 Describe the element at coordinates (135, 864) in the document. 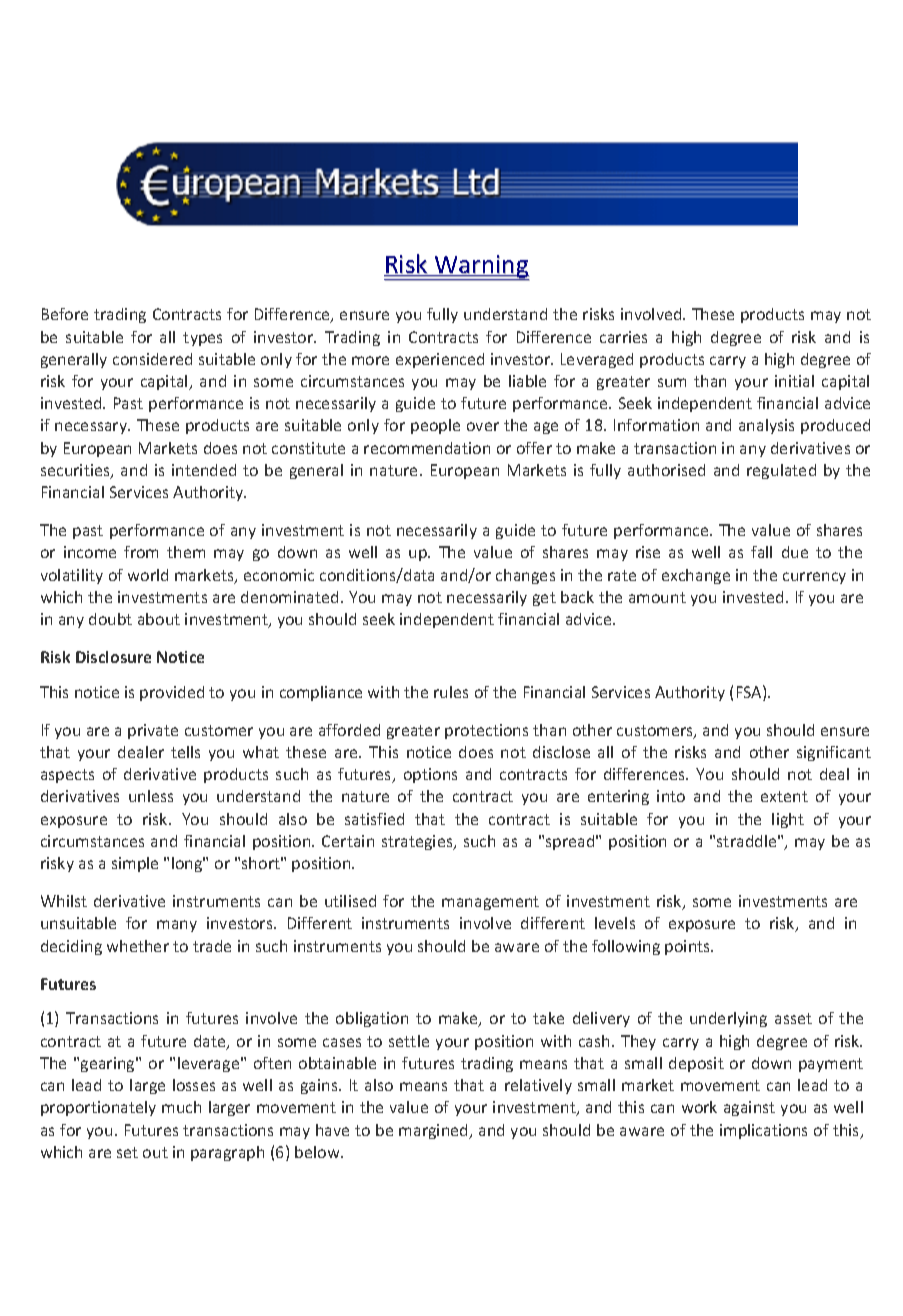

I see `simple` at that location.
